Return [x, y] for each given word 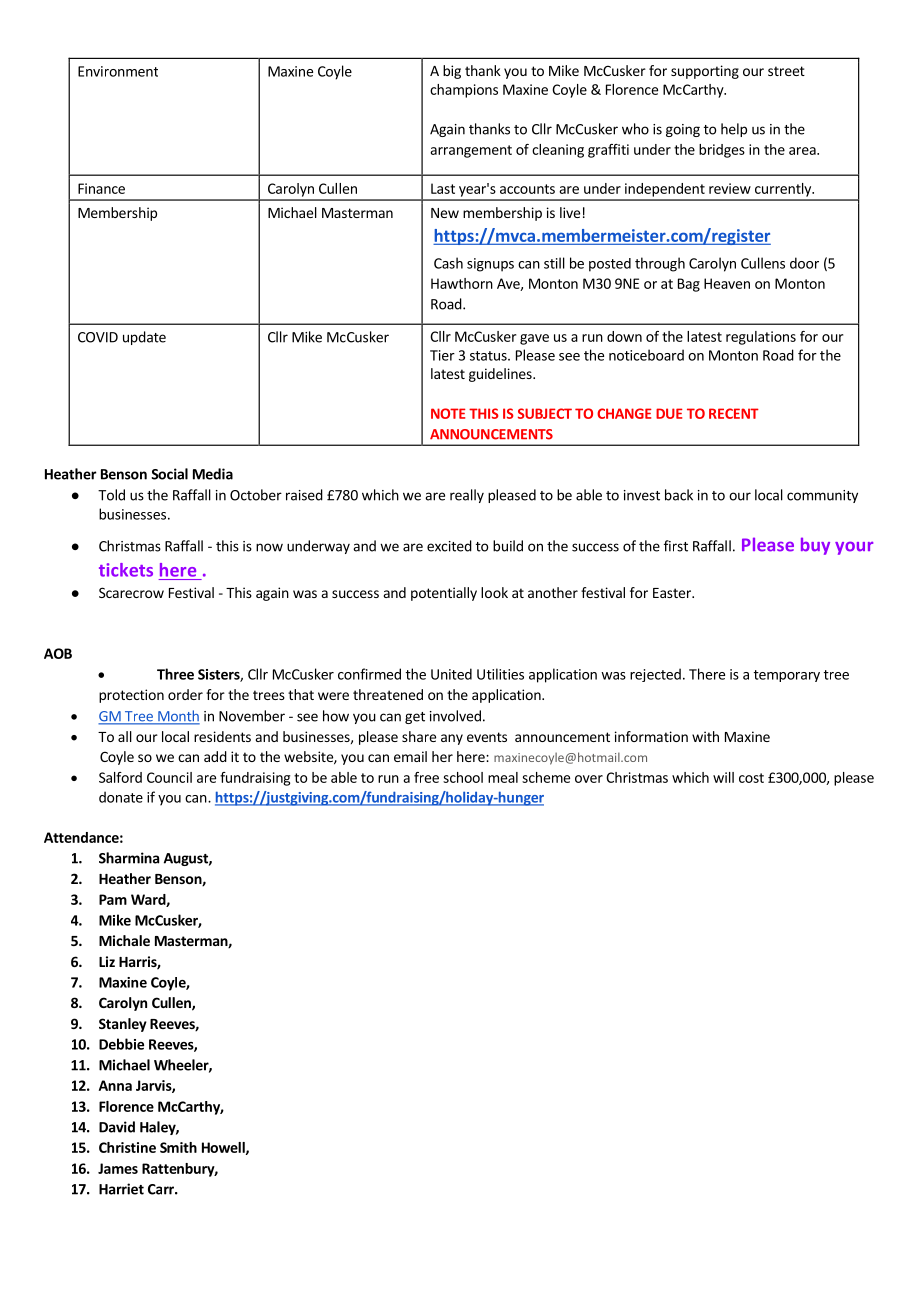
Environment [118, 71]
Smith [178, 1147]
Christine [127, 1147]
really [467, 496]
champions [464, 91]
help [734, 130]
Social [169, 474]
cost [751, 778]
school [463, 777]
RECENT [734, 413]
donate [121, 797]
